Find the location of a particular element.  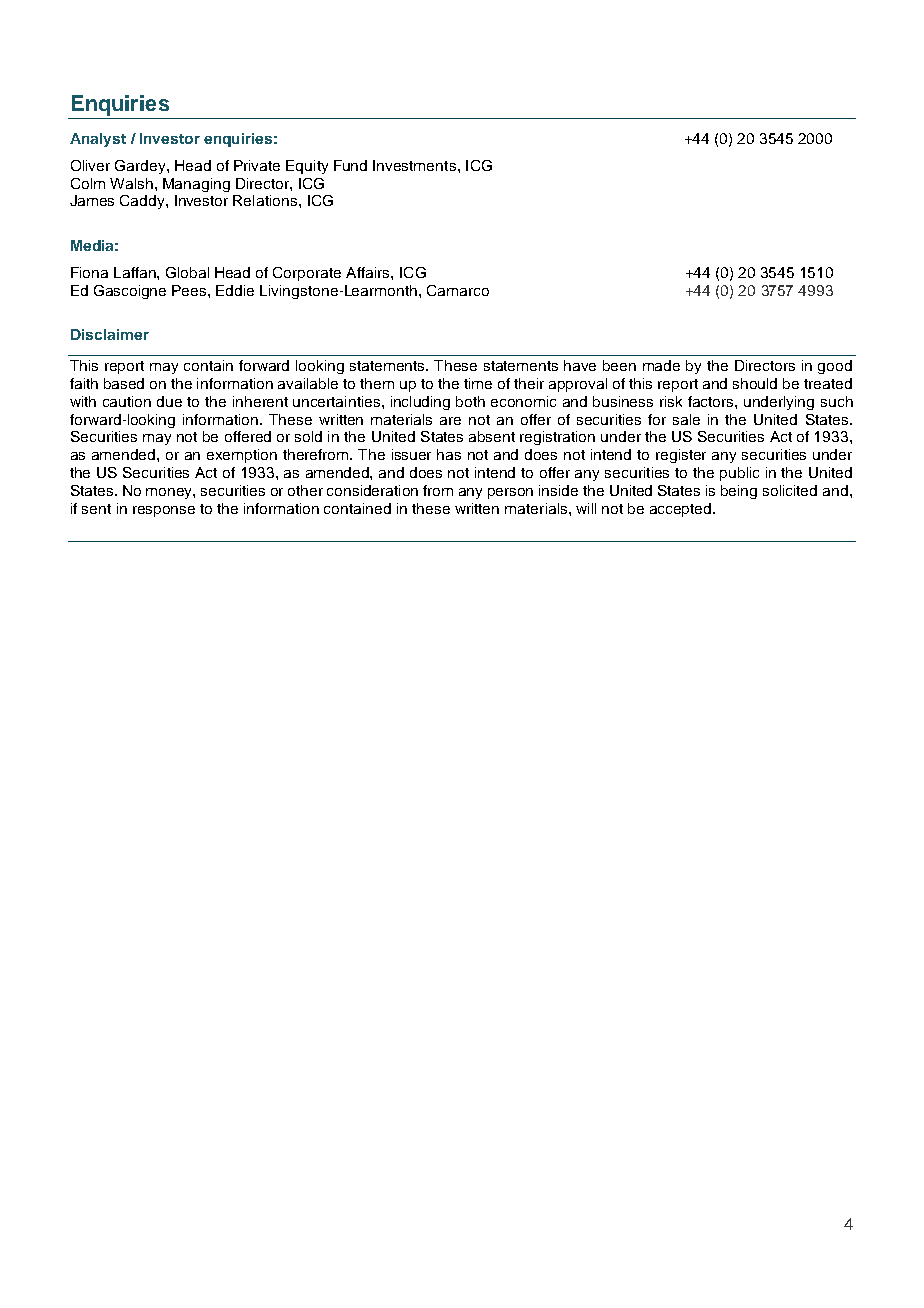

person is located at coordinates (510, 493).
